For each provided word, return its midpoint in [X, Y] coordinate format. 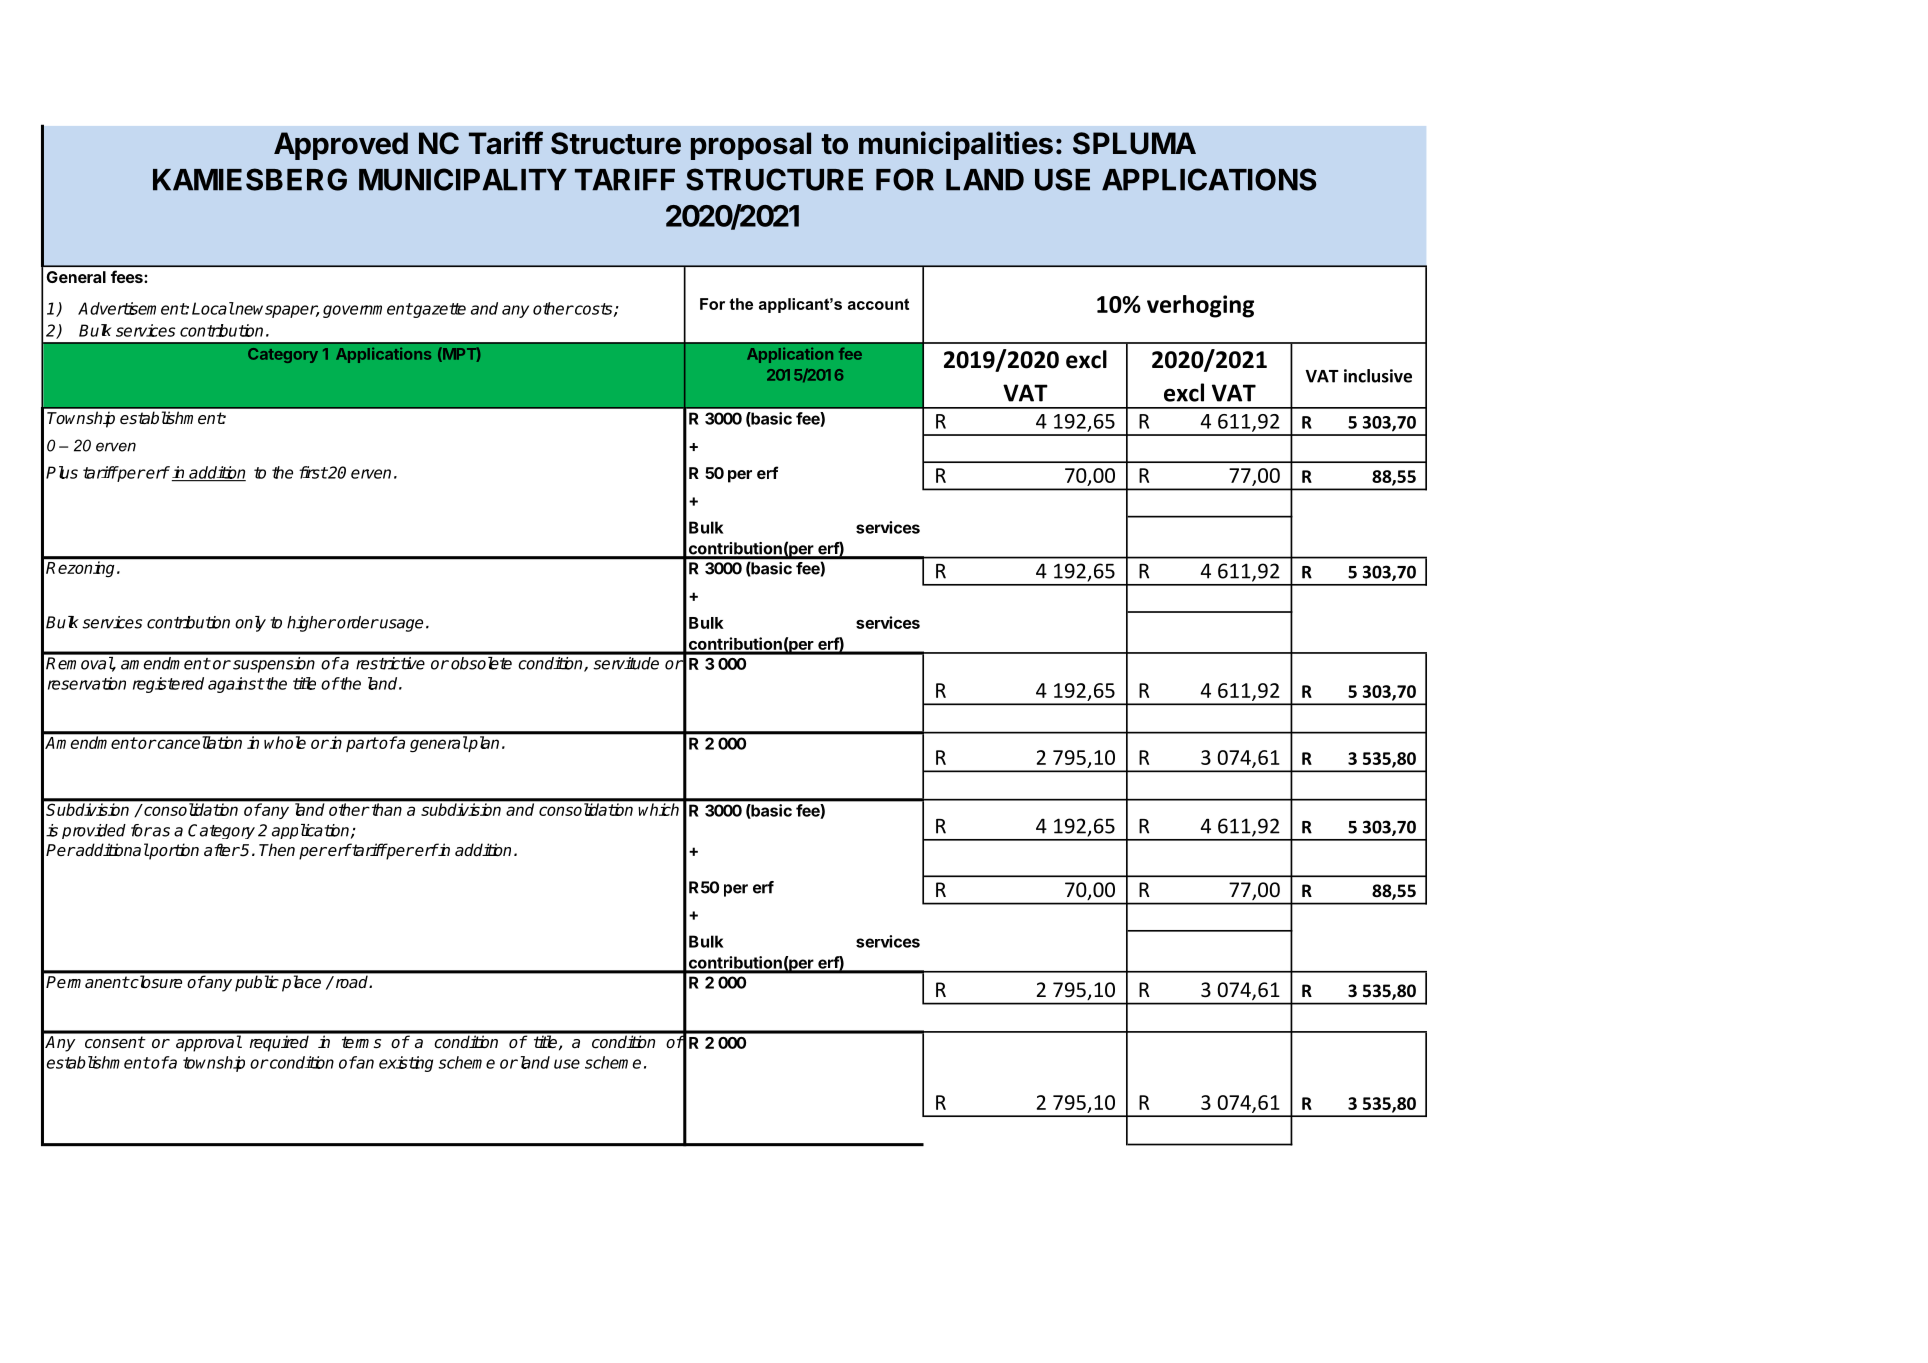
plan [483, 744]
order [357, 622]
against [236, 685]
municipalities [956, 145]
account [878, 304]
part [362, 744]
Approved [341, 146]
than [387, 809]
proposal [751, 146]
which [659, 809]
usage [400, 625]
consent [115, 1042]
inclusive [1378, 376]
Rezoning [82, 569]
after [222, 850]
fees [128, 276]
